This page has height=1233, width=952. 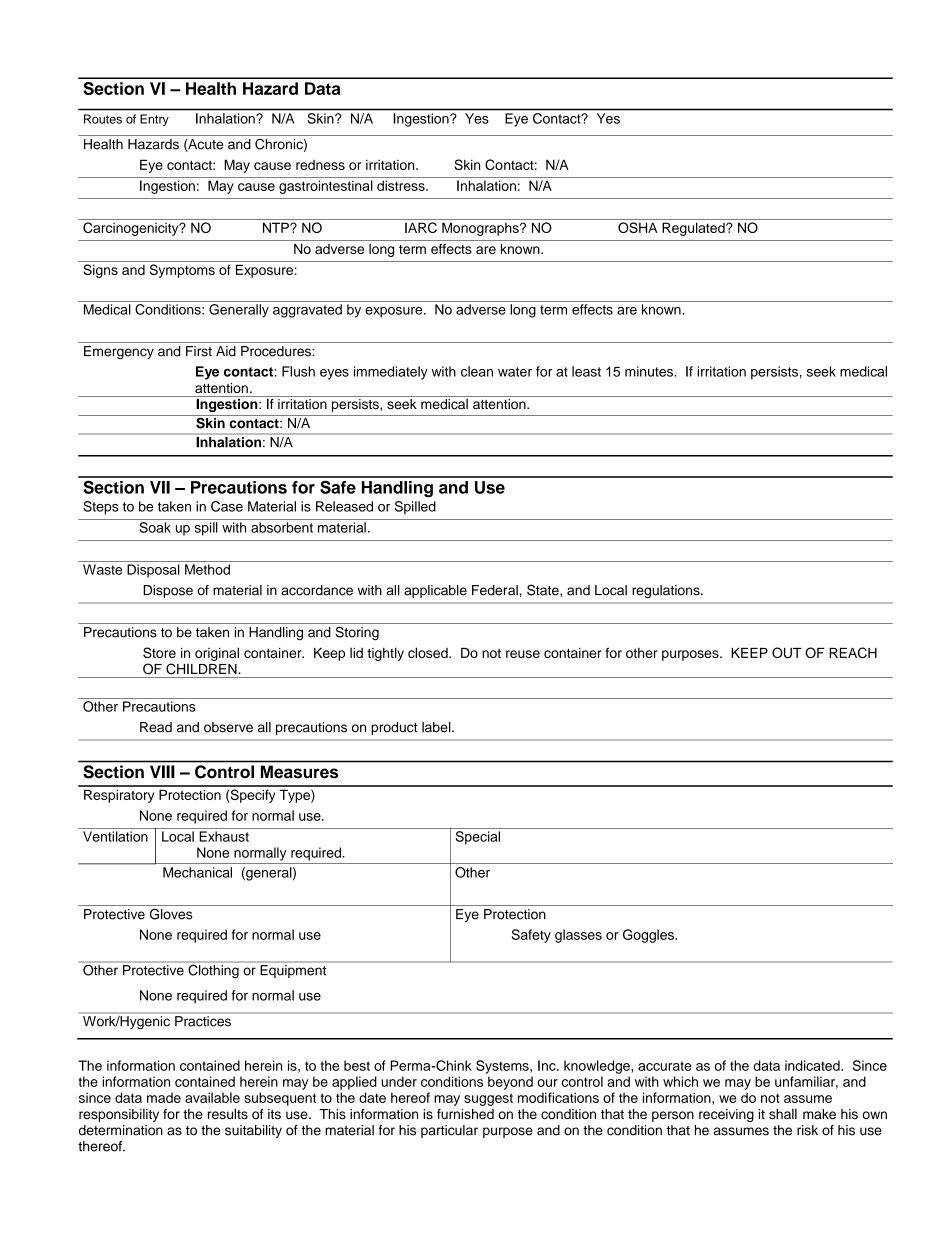 What do you see at coordinates (694, 229) in the page?
I see `Regulated` at bounding box center [694, 229].
